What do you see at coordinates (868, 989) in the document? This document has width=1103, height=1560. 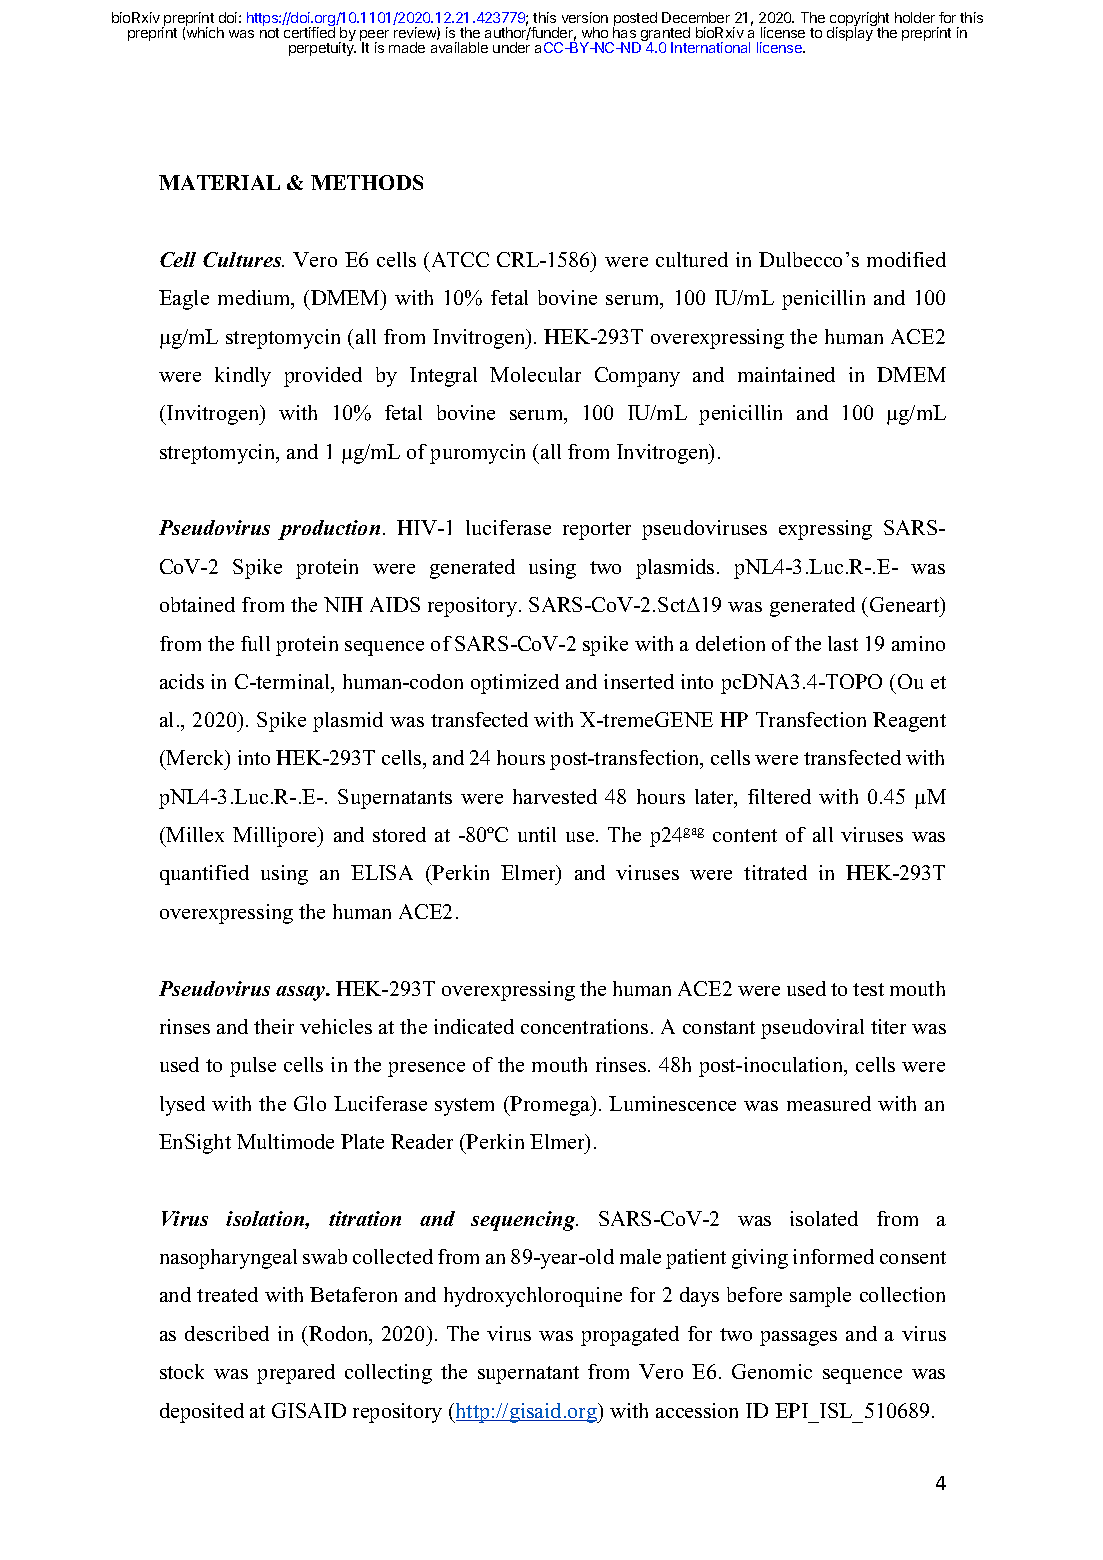 I see `test` at bounding box center [868, 989].
